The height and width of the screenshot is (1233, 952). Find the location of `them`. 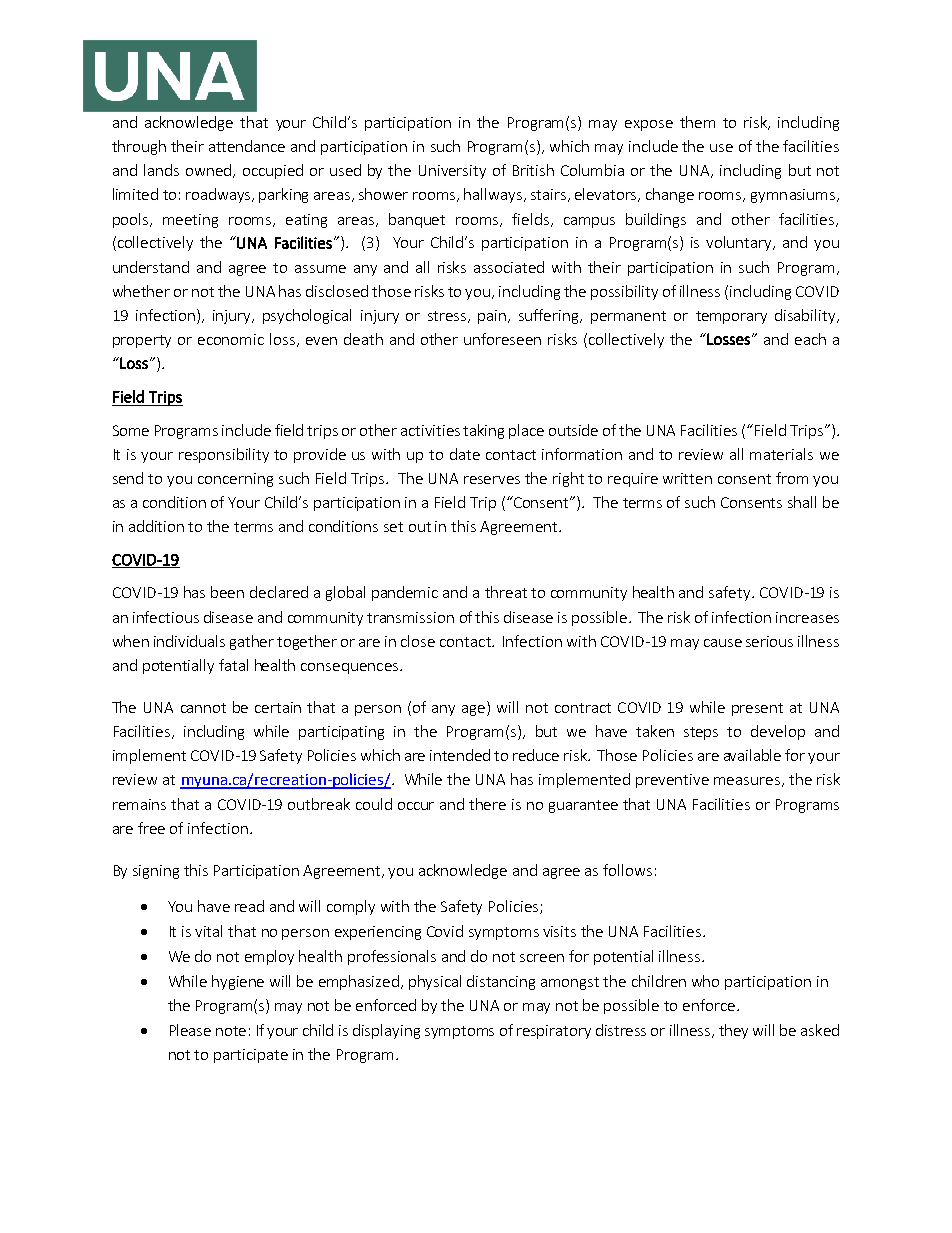

them is located at coordinates (697, 122).
